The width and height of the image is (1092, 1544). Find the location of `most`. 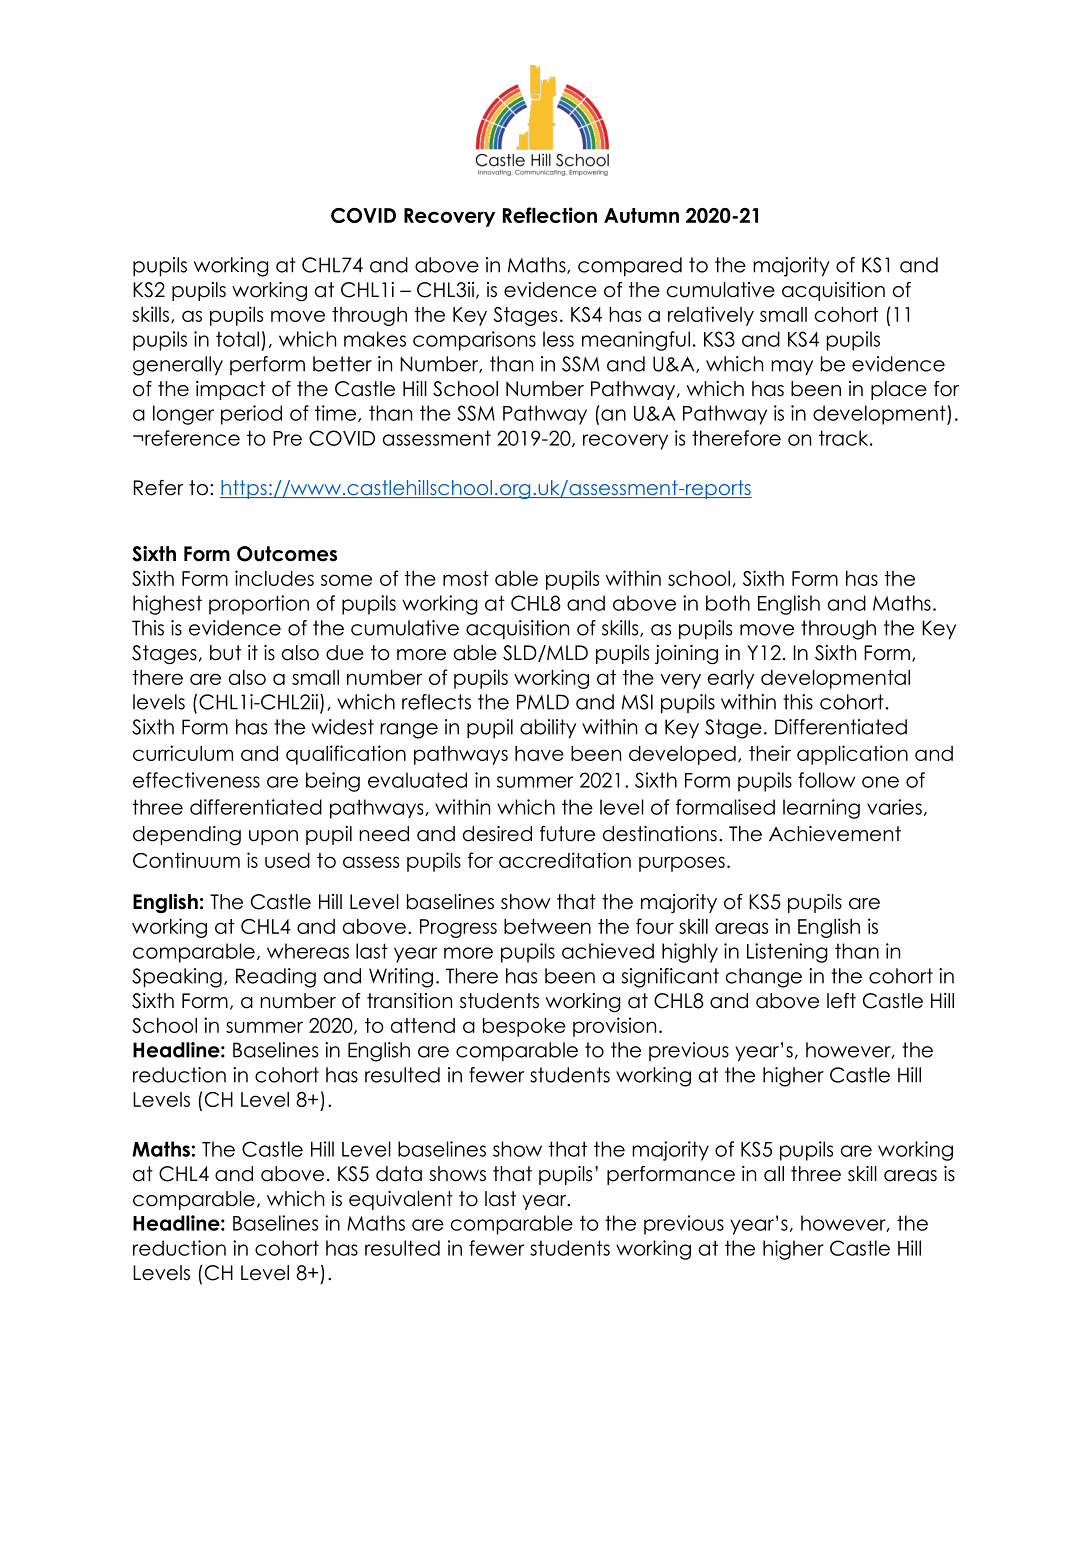

most is located at coordinates (466, 578).
